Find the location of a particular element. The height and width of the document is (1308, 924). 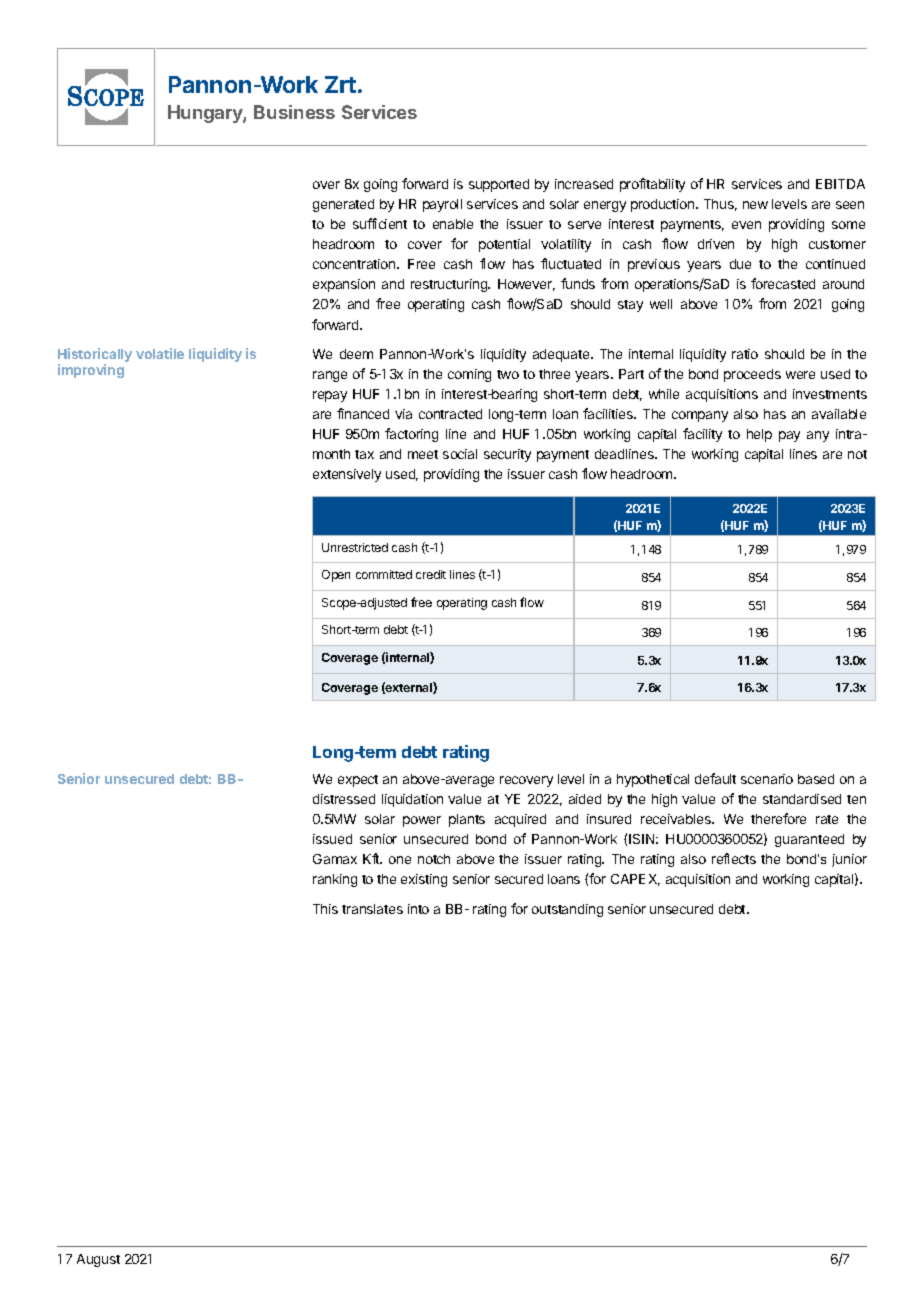

extensively is located at coordinates (347, 475).
